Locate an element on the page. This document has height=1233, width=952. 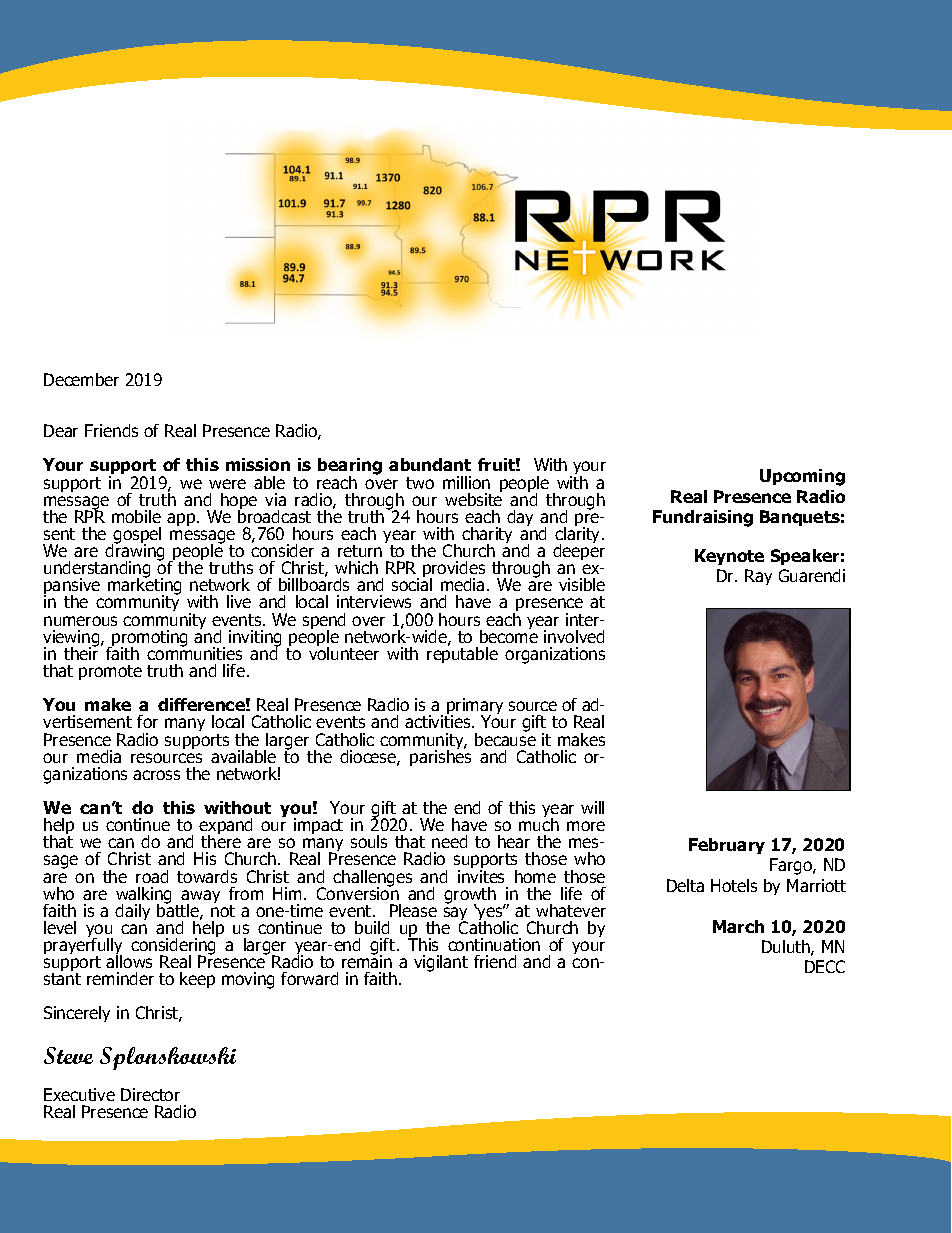
promote is located at coordinates (110, 672).
